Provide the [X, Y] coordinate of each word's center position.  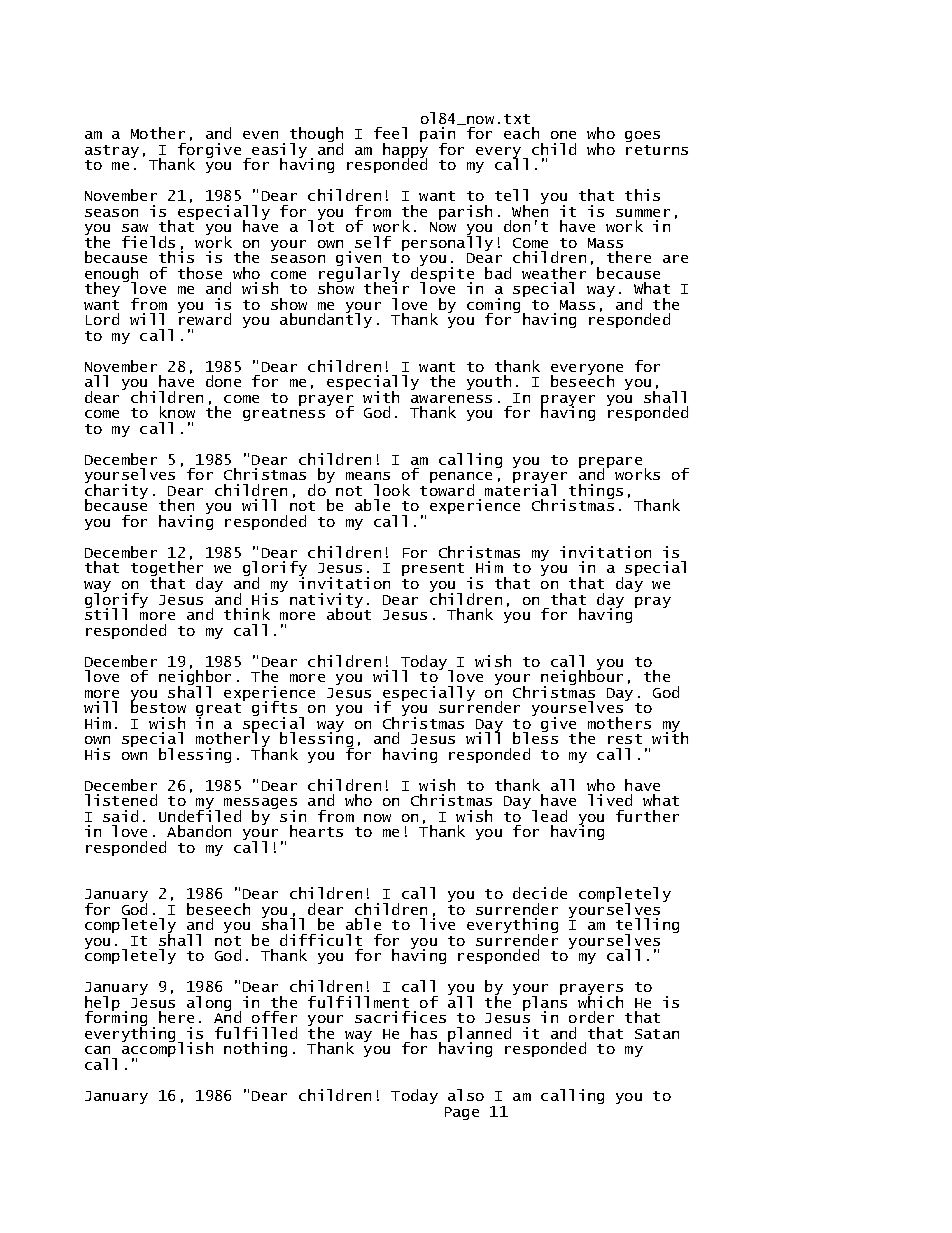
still [106, 613]
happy [405, 151]
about [349, 613]
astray [112, 153]
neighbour [582, 678]
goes [642, 136]
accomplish [167, 1050]
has [424, 1033]
